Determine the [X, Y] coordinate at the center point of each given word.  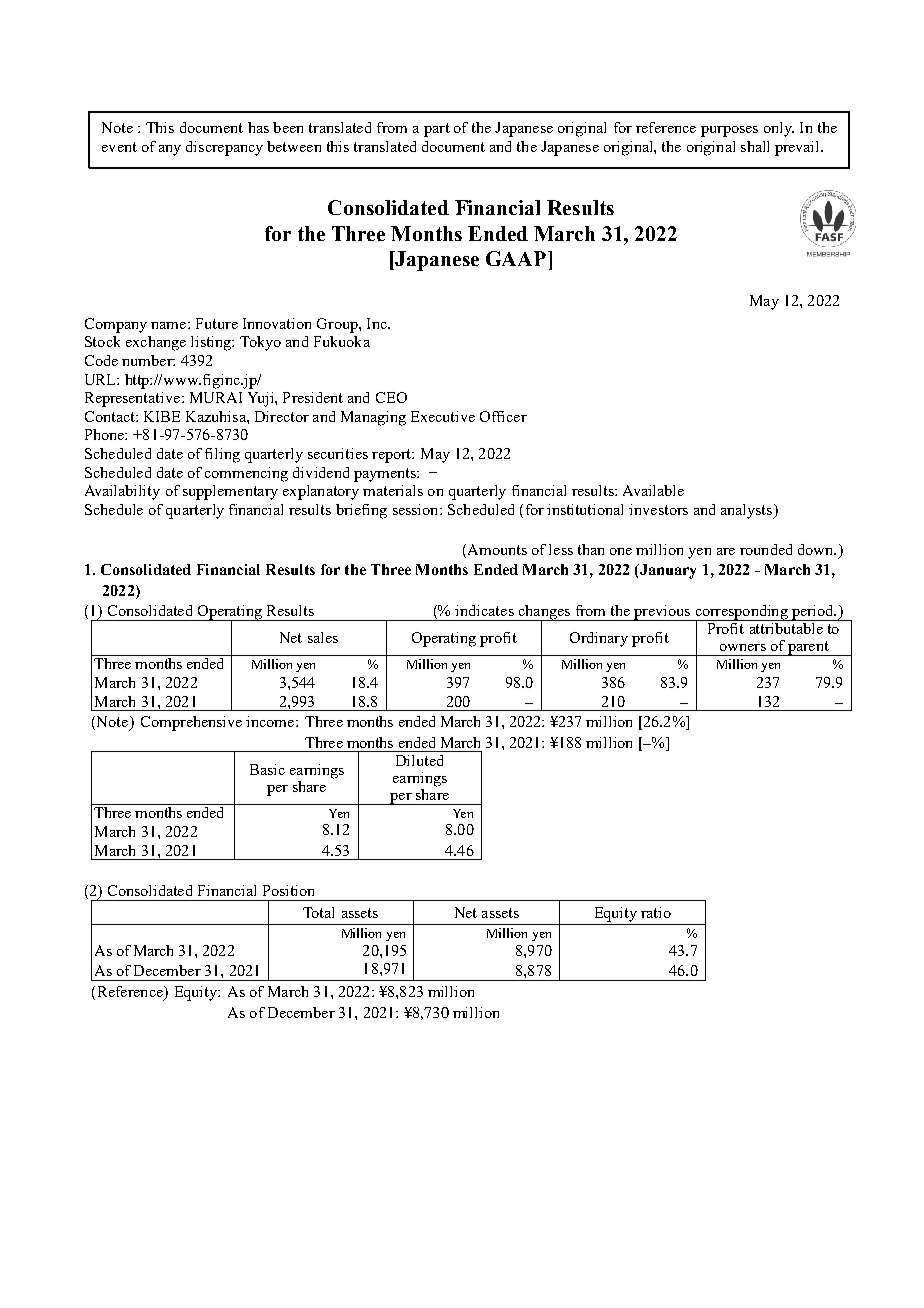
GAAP [516, 258]
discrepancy [224, 148]
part [437, 130]
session [417, 509]
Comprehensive [191, 723]
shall [755, 146]
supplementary [230, 492]
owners [743, 647]
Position [288, 890]
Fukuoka [342, 341]
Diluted [419, 760]
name [168, 325]
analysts [748, 511]
